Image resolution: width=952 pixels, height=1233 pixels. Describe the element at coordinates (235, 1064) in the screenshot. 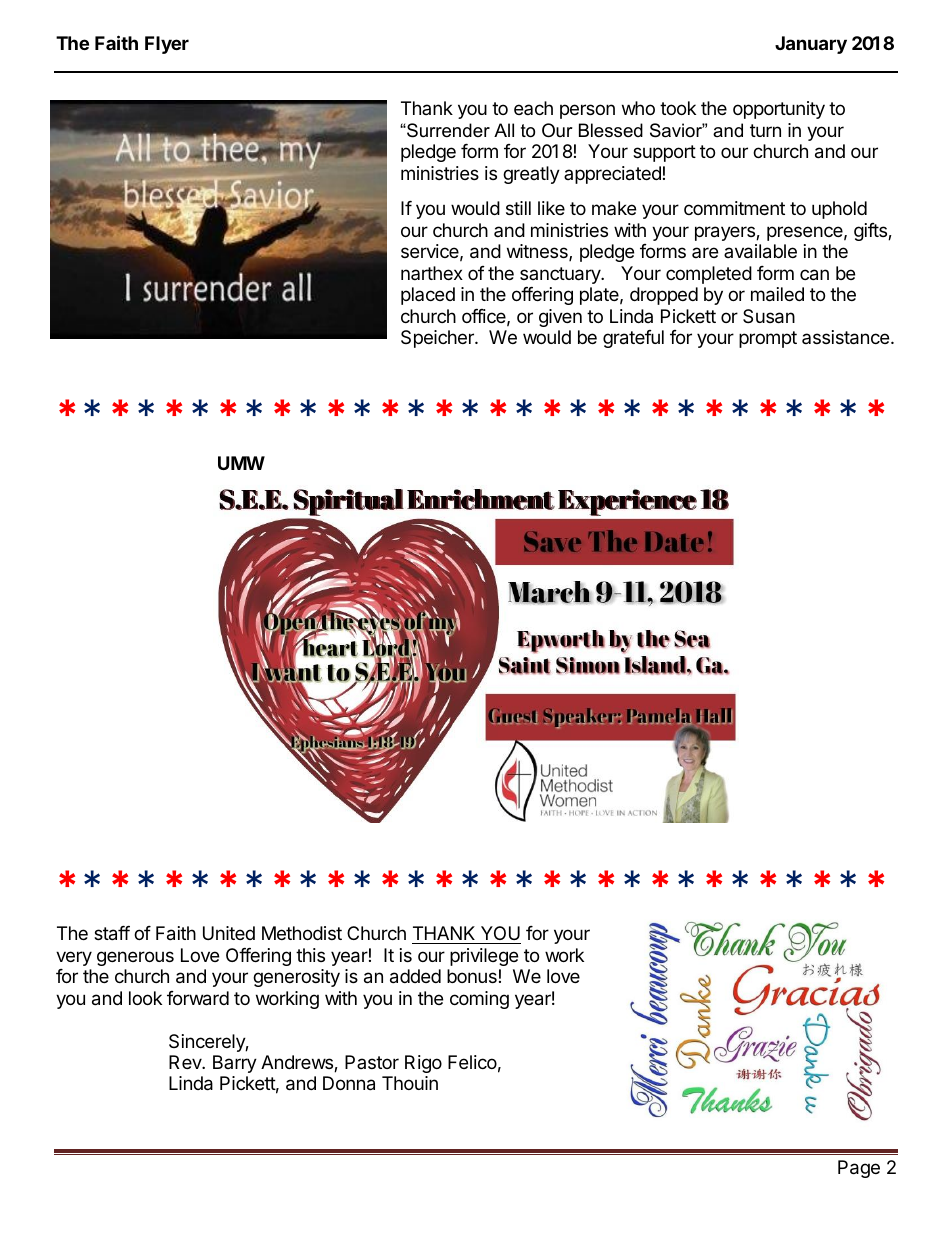

I see `Barry` at that location.
